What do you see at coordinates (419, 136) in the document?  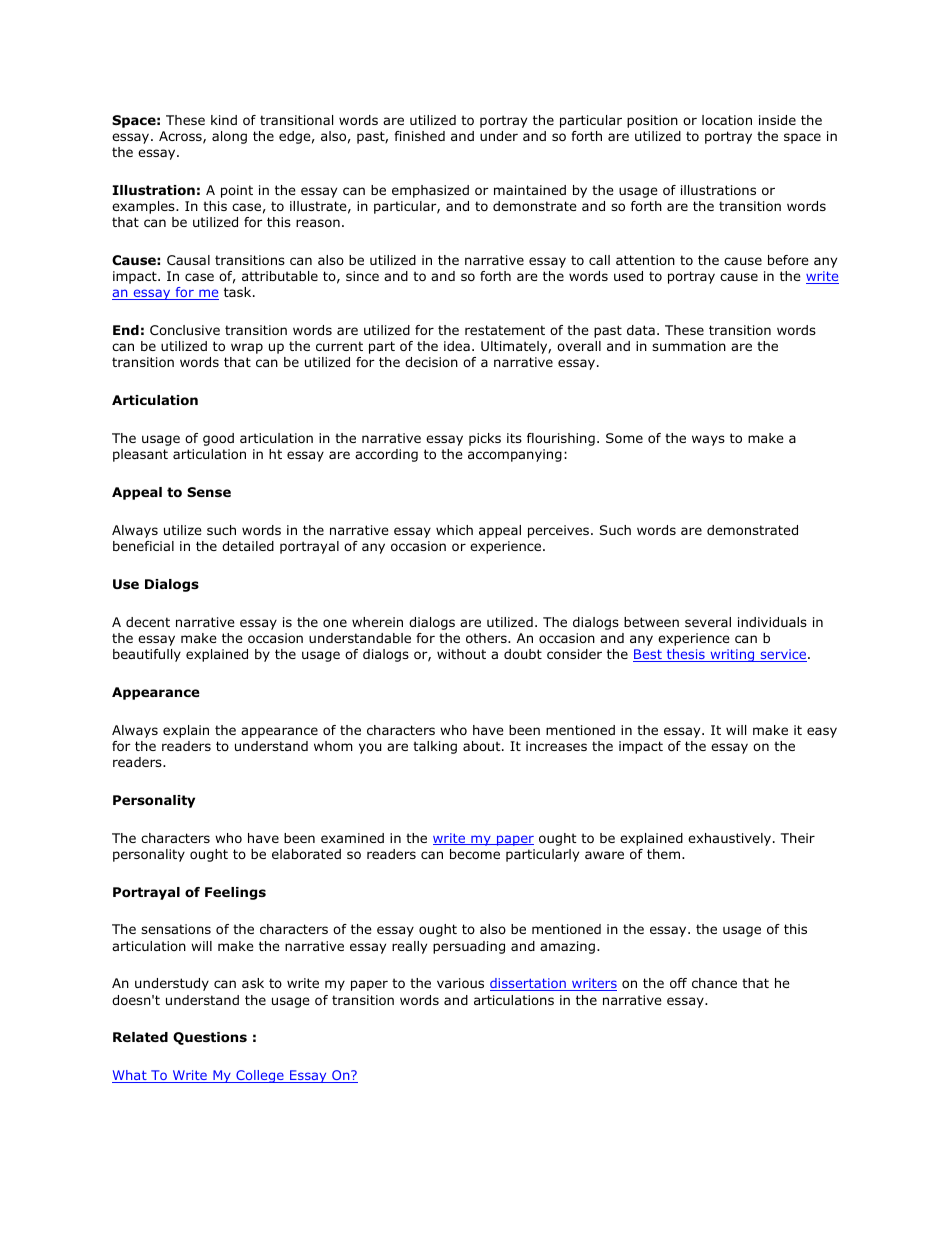 I see `finished` at bounding box center [419, 136].
